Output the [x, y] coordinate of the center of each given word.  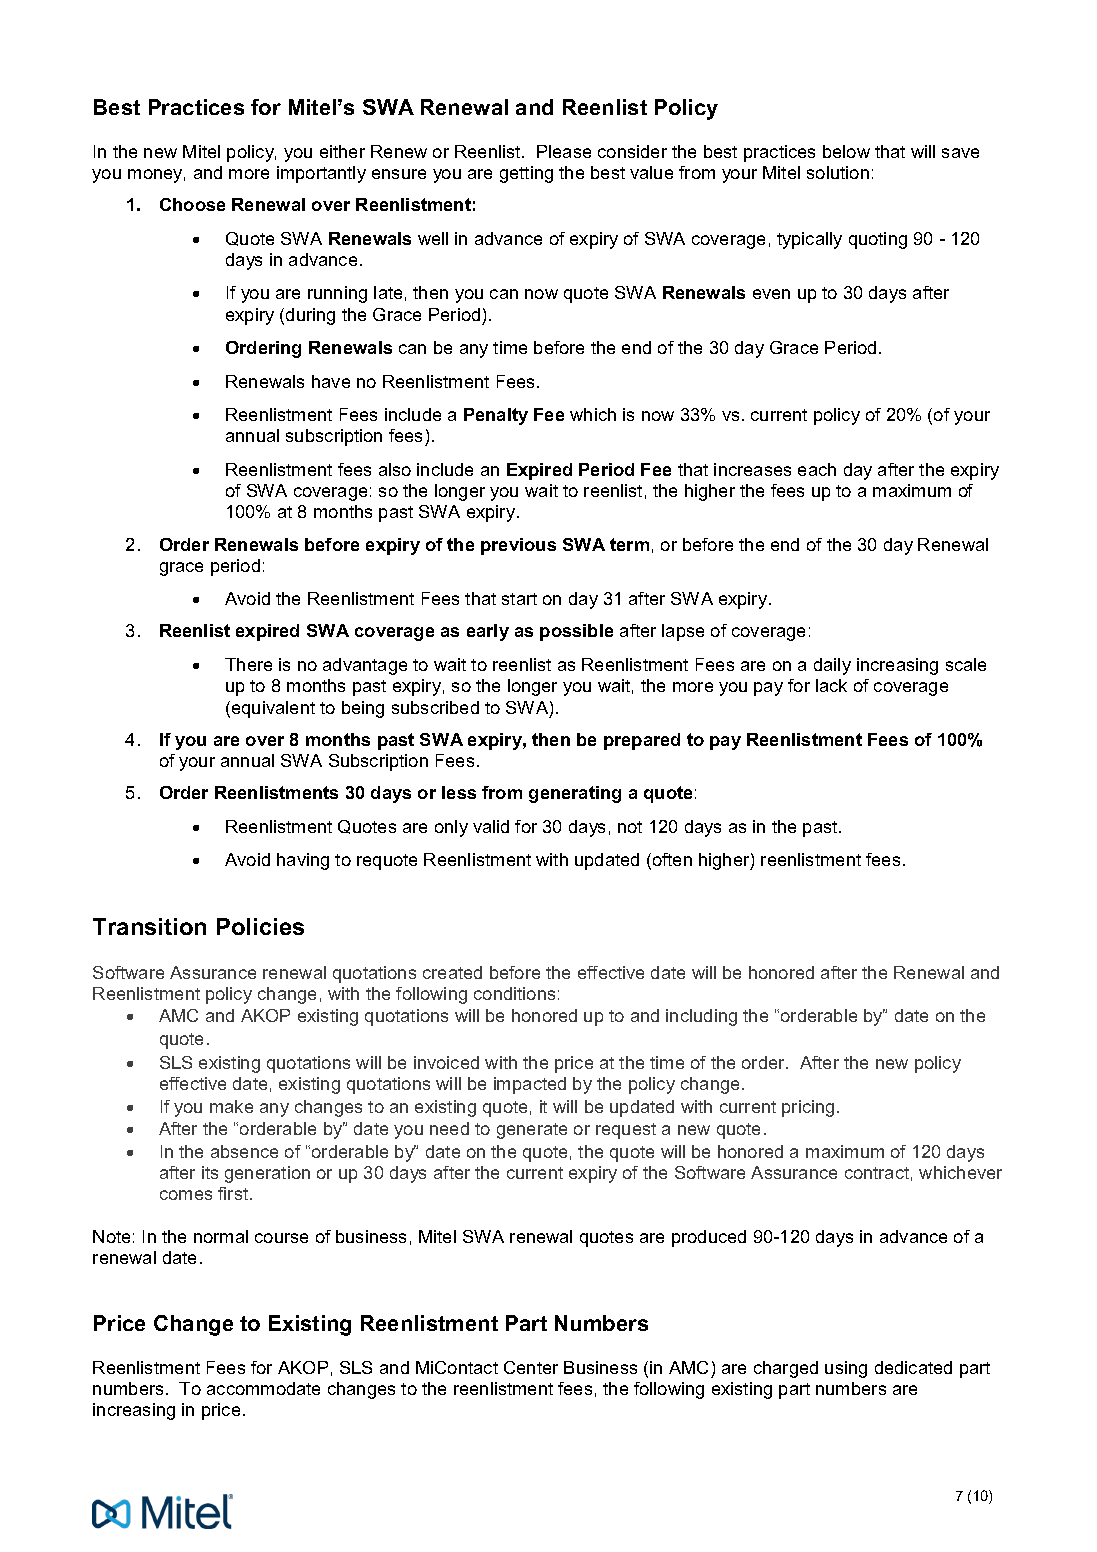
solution [838, 172]
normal [221, 1236]
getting [526, 174]
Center [531, 1367]
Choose [192, 204]
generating [575, 794]
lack [831, 685]
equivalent [273, 709]
